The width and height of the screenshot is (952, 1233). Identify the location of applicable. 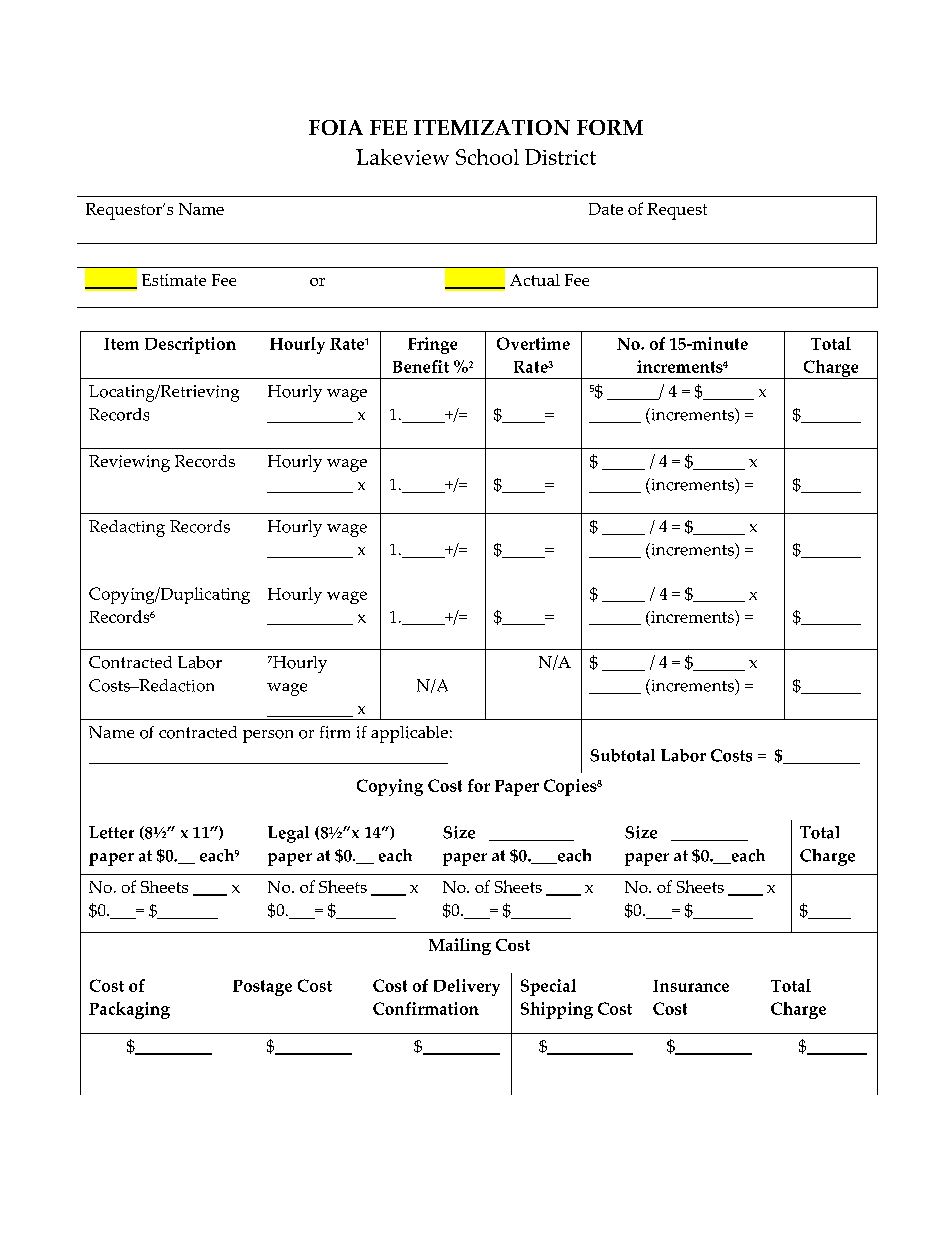
(409, 734).
